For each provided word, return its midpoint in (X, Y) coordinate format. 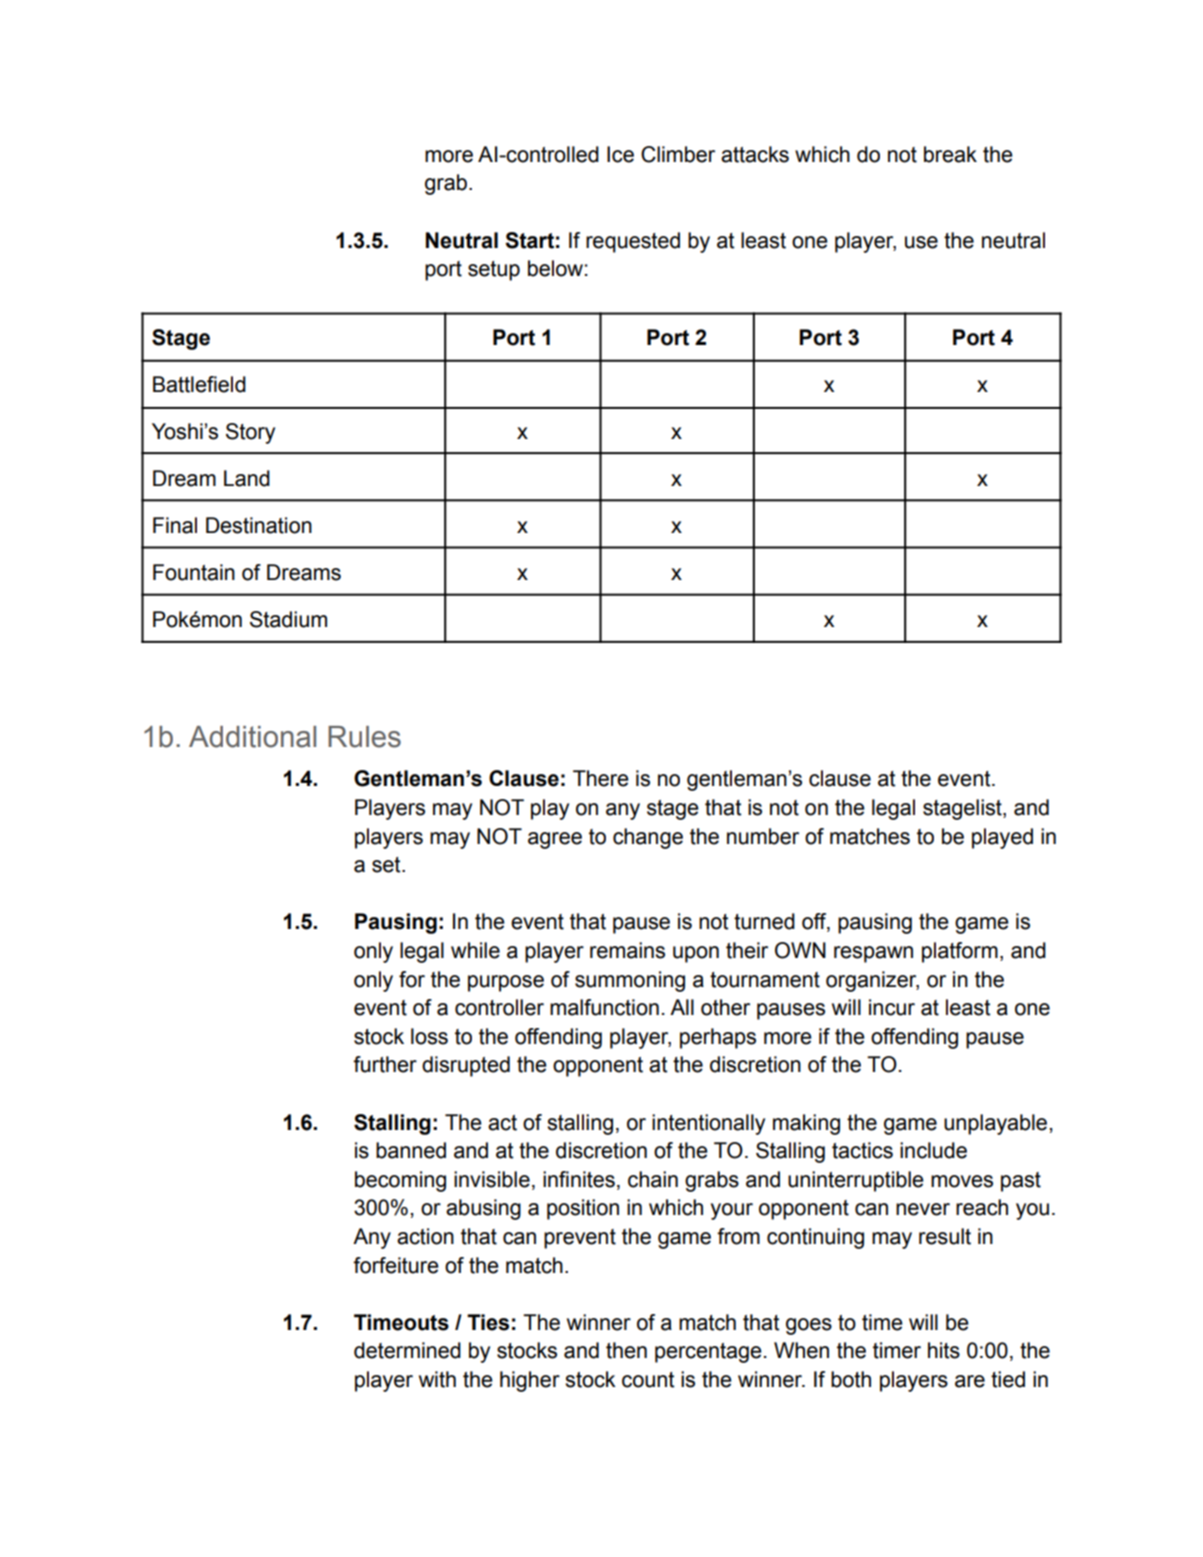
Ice (620, 154)
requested (633, 242)
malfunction (604, 1007)
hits (944, 1350)
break (950, 154)
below (555, 268)
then (626, 1350)
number (763, 836)
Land (247, 478)
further (385, 1064)
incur (892, 1007)
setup (494, 271)
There (601, 778)
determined (407, 1350)
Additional (252, 737)
